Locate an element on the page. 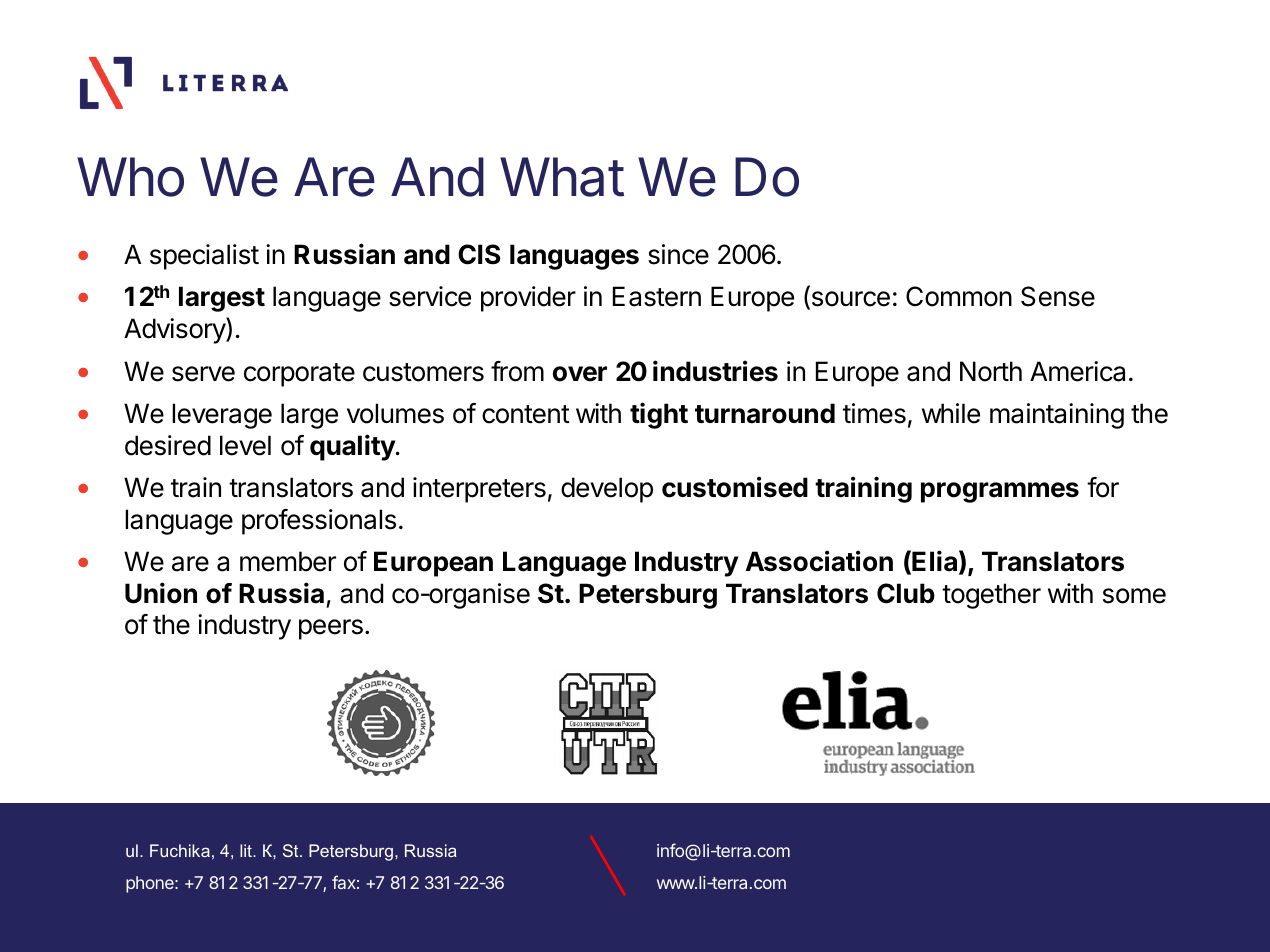  Common is located at coordinates (959, 296).
